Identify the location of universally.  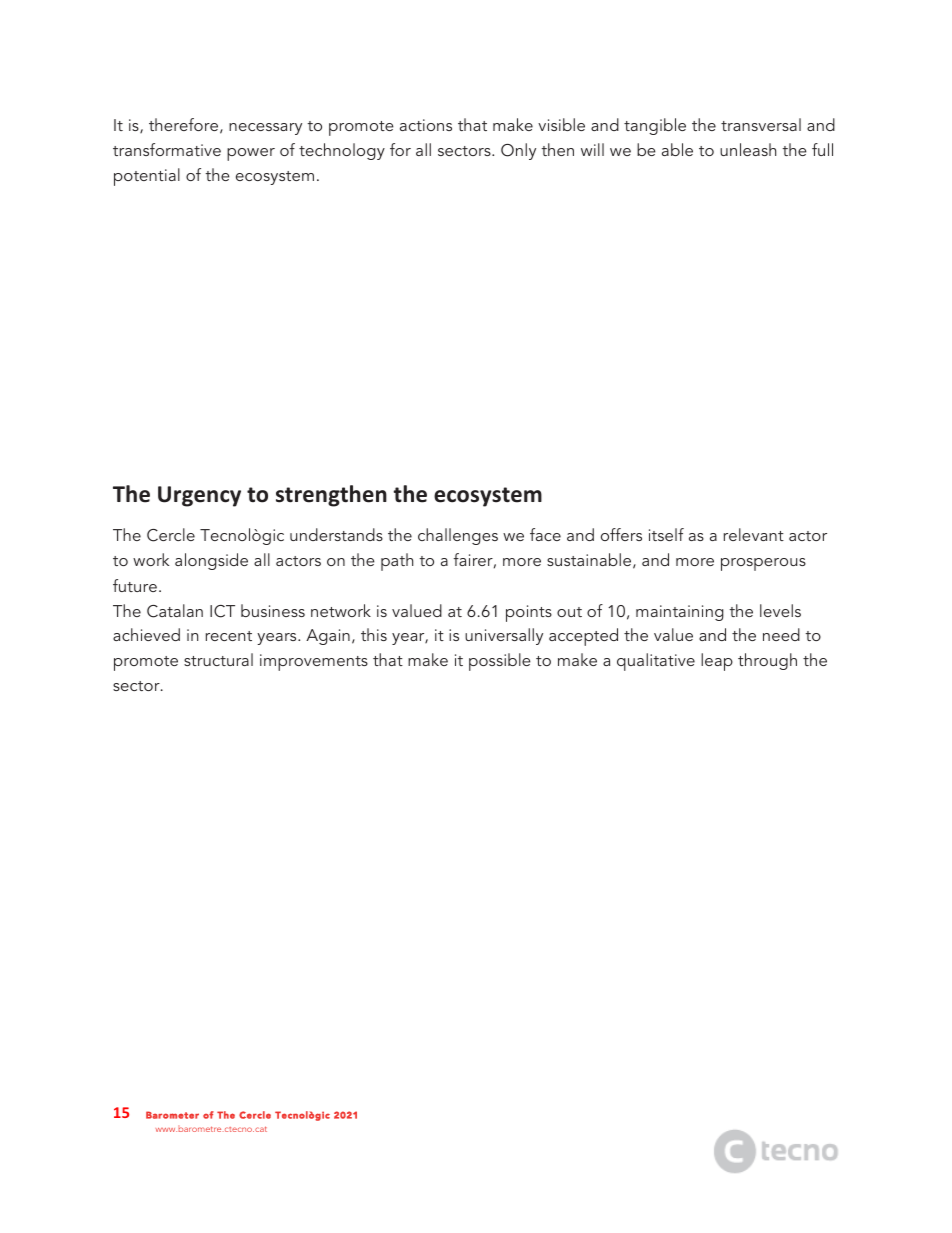
(504, 636).
